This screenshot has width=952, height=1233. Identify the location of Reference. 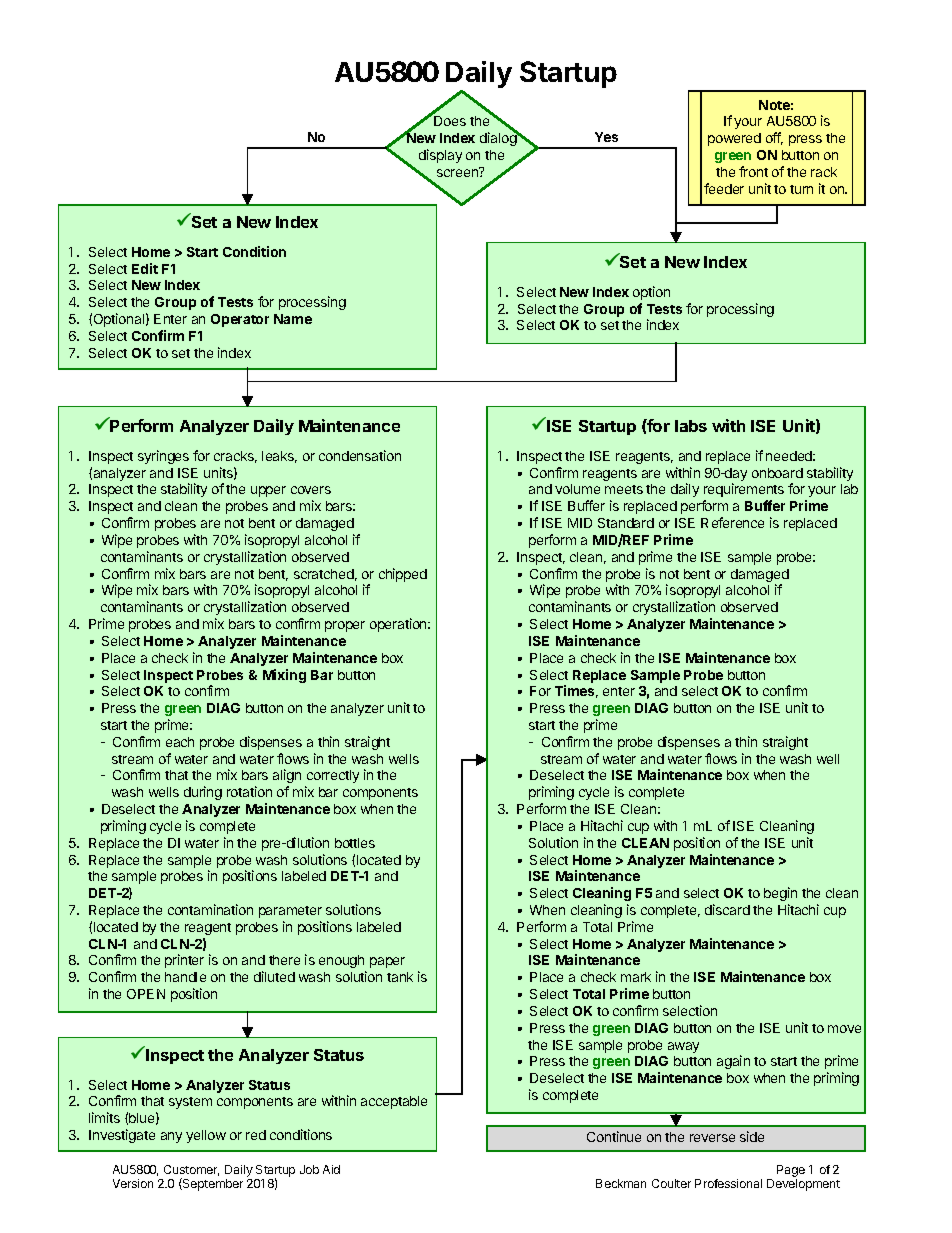
(732, 522).
